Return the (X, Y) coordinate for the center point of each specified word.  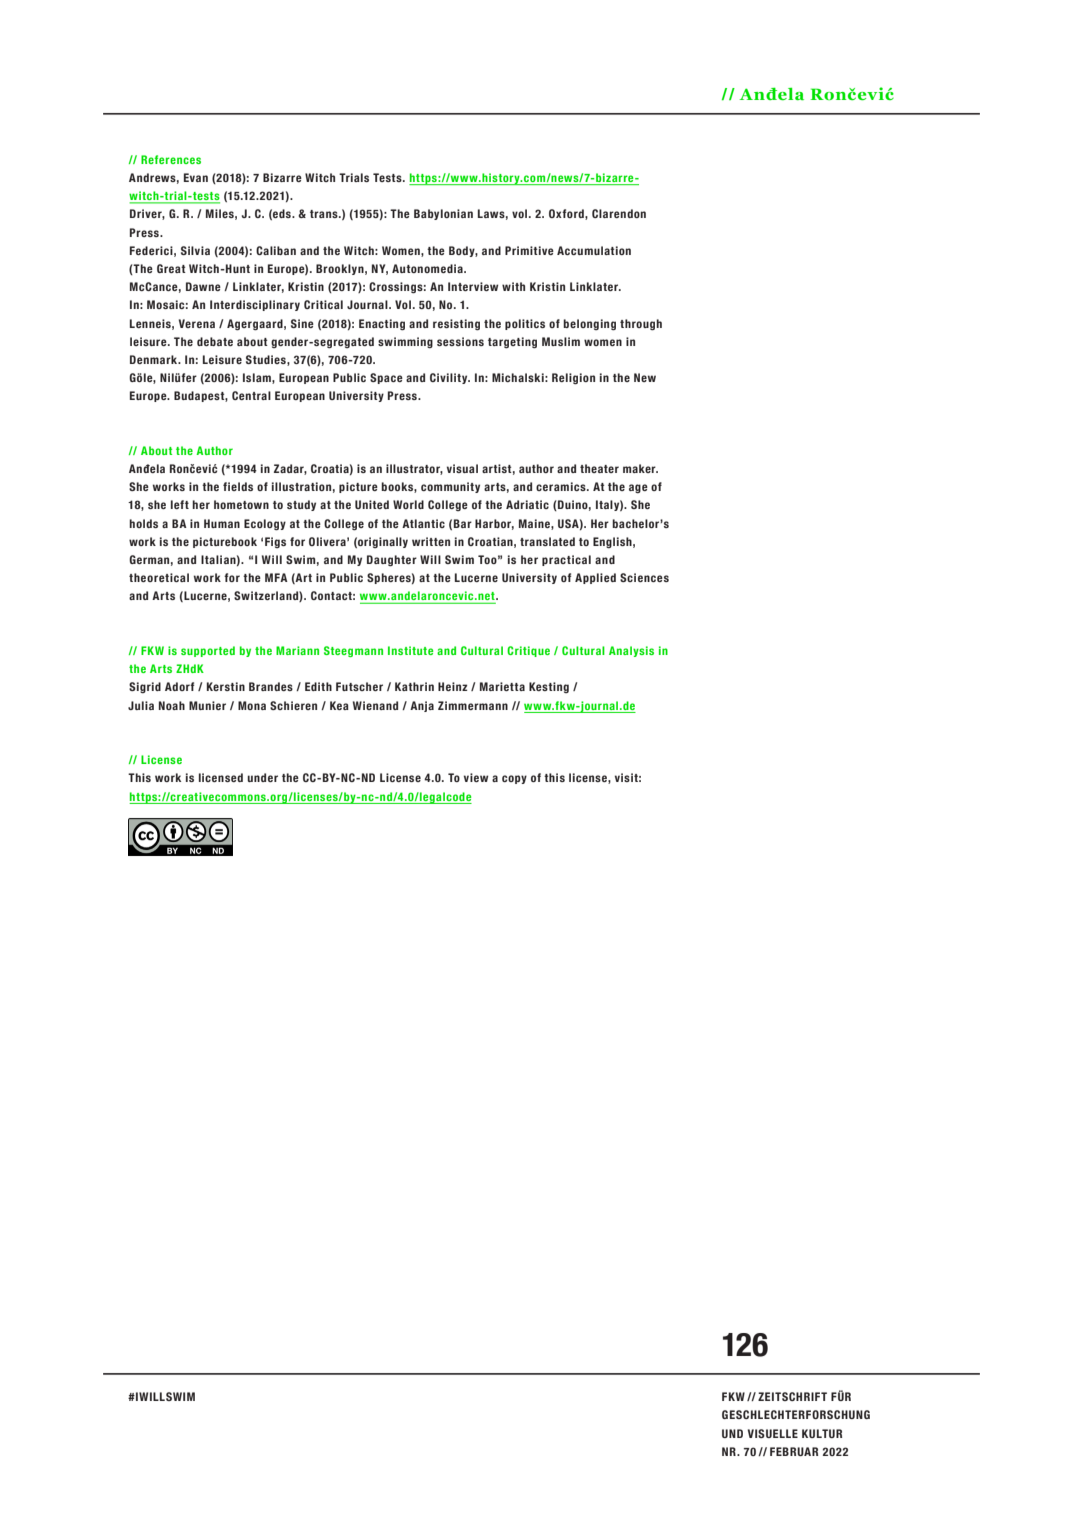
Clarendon (619, 213)
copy (514, 779)
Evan (196, 177)
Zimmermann (473, 705)
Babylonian (443, 214)
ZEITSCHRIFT (792, 1396)
